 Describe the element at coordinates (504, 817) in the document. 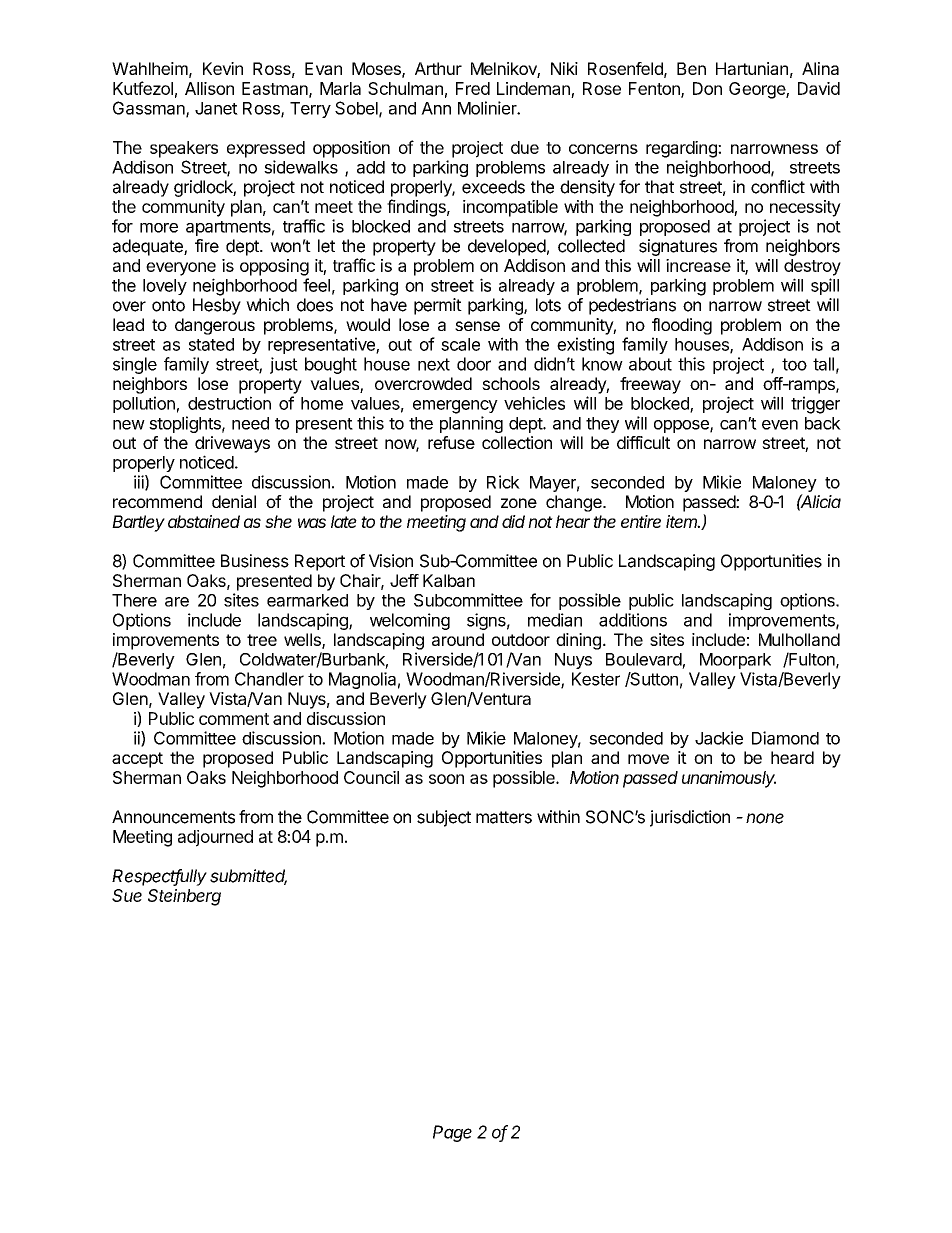

I see `matters` at that location.
